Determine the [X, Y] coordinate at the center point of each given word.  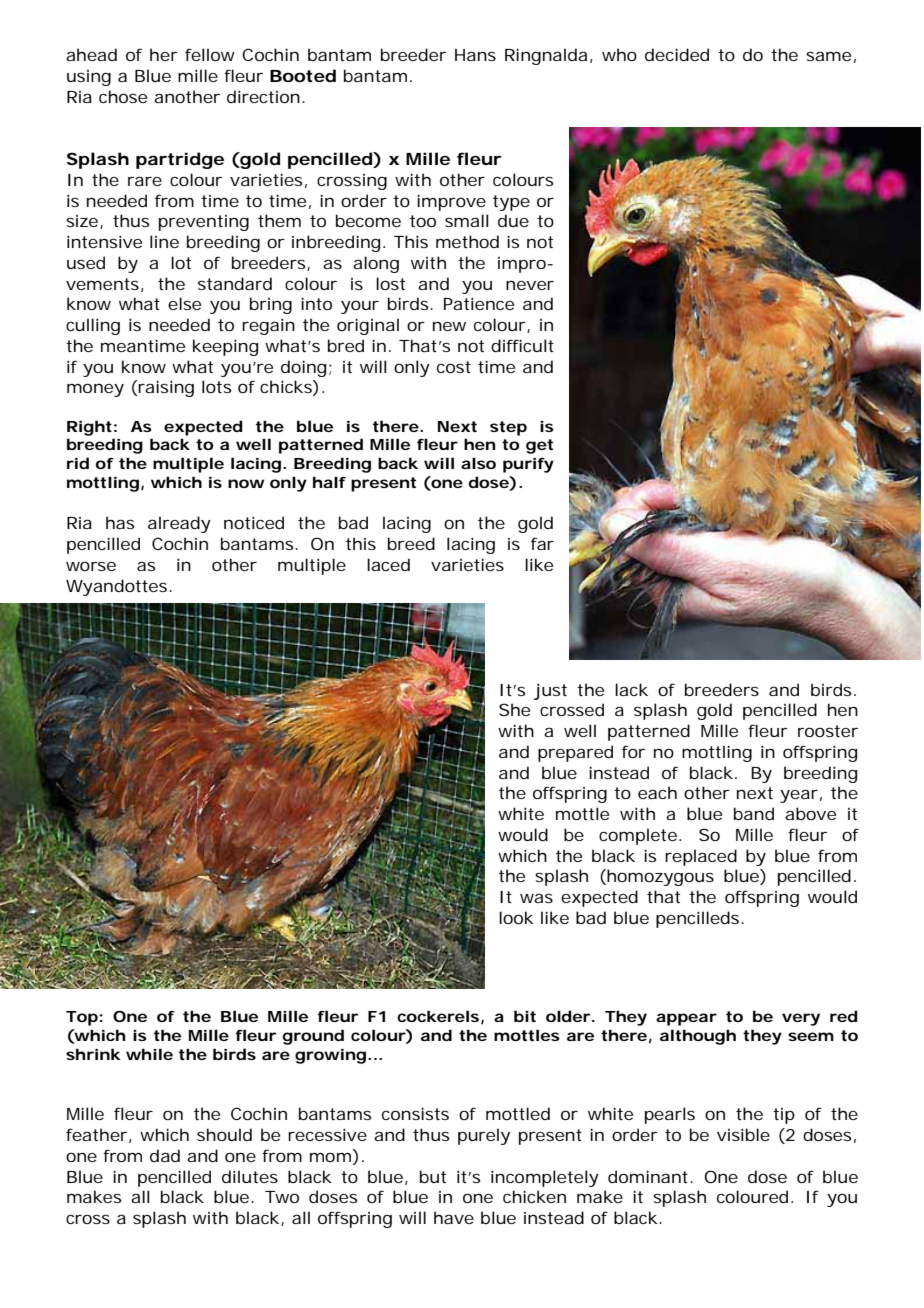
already [179, 524]
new [449, 326]
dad [165, 1155]
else [184, 303]
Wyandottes [116, 587]
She [514, 709]
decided [677, 54]
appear [686, 1019]
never [530, 285]
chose [123, 96]
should [224, 1134]
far [542, 543]
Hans [475, 55]
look [516, 917]
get [539, 446]
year [799, 796]
